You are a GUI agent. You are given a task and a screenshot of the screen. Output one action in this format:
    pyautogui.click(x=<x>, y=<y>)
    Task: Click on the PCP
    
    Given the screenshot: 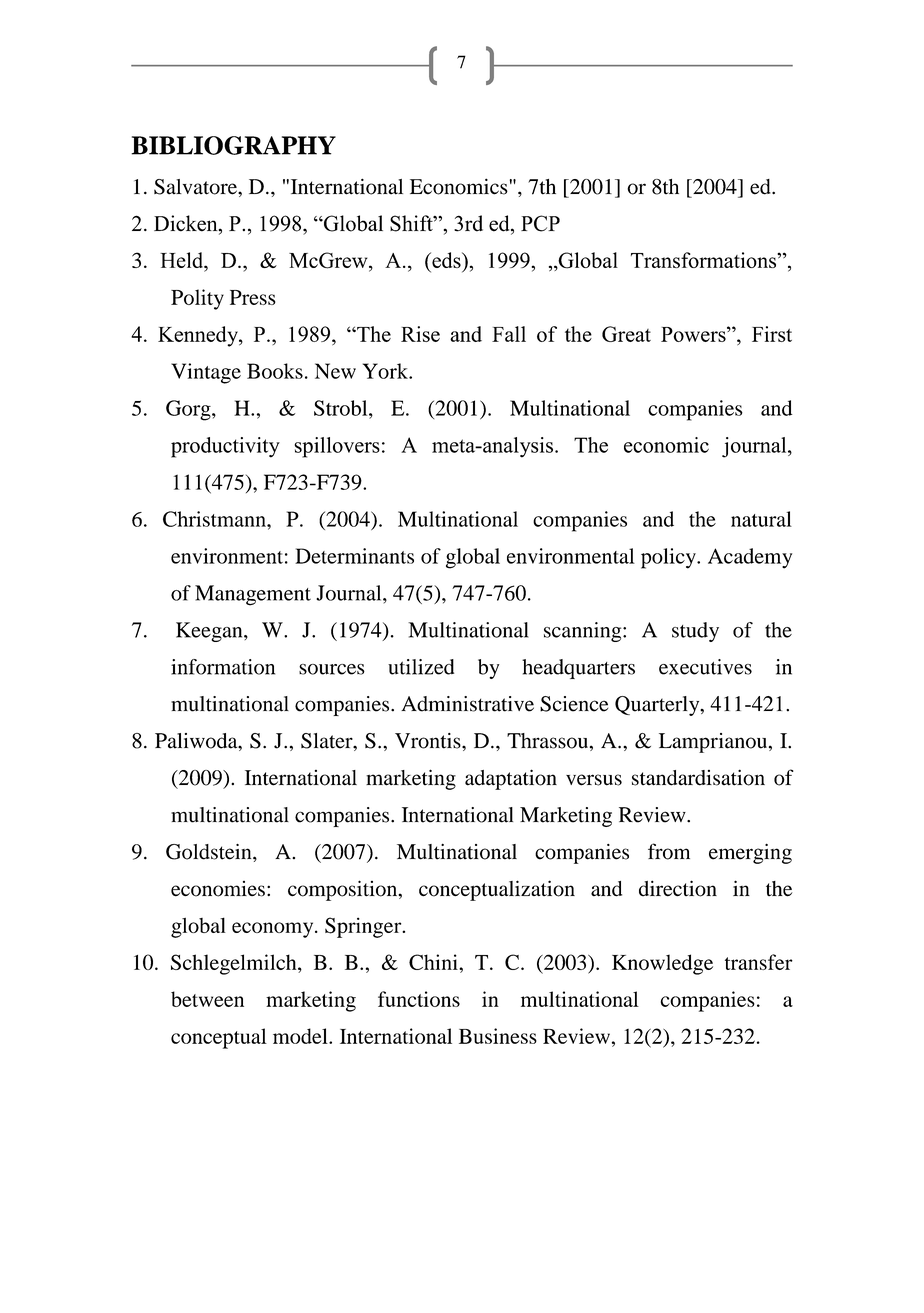 What is the action you would take?
    pyautogui.click(x=540, y=223)
